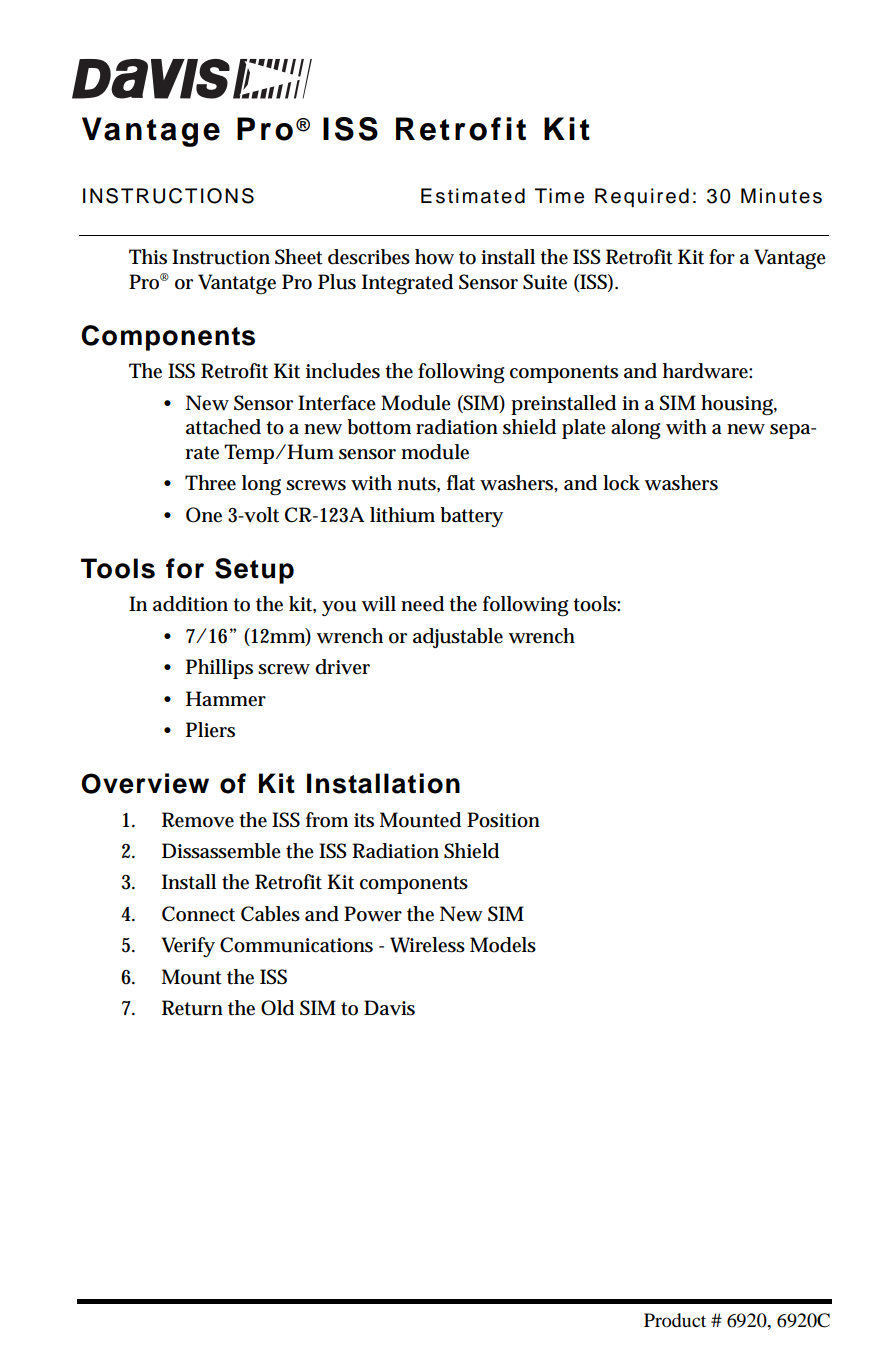  I want to click on Position, so click(503, 820).
